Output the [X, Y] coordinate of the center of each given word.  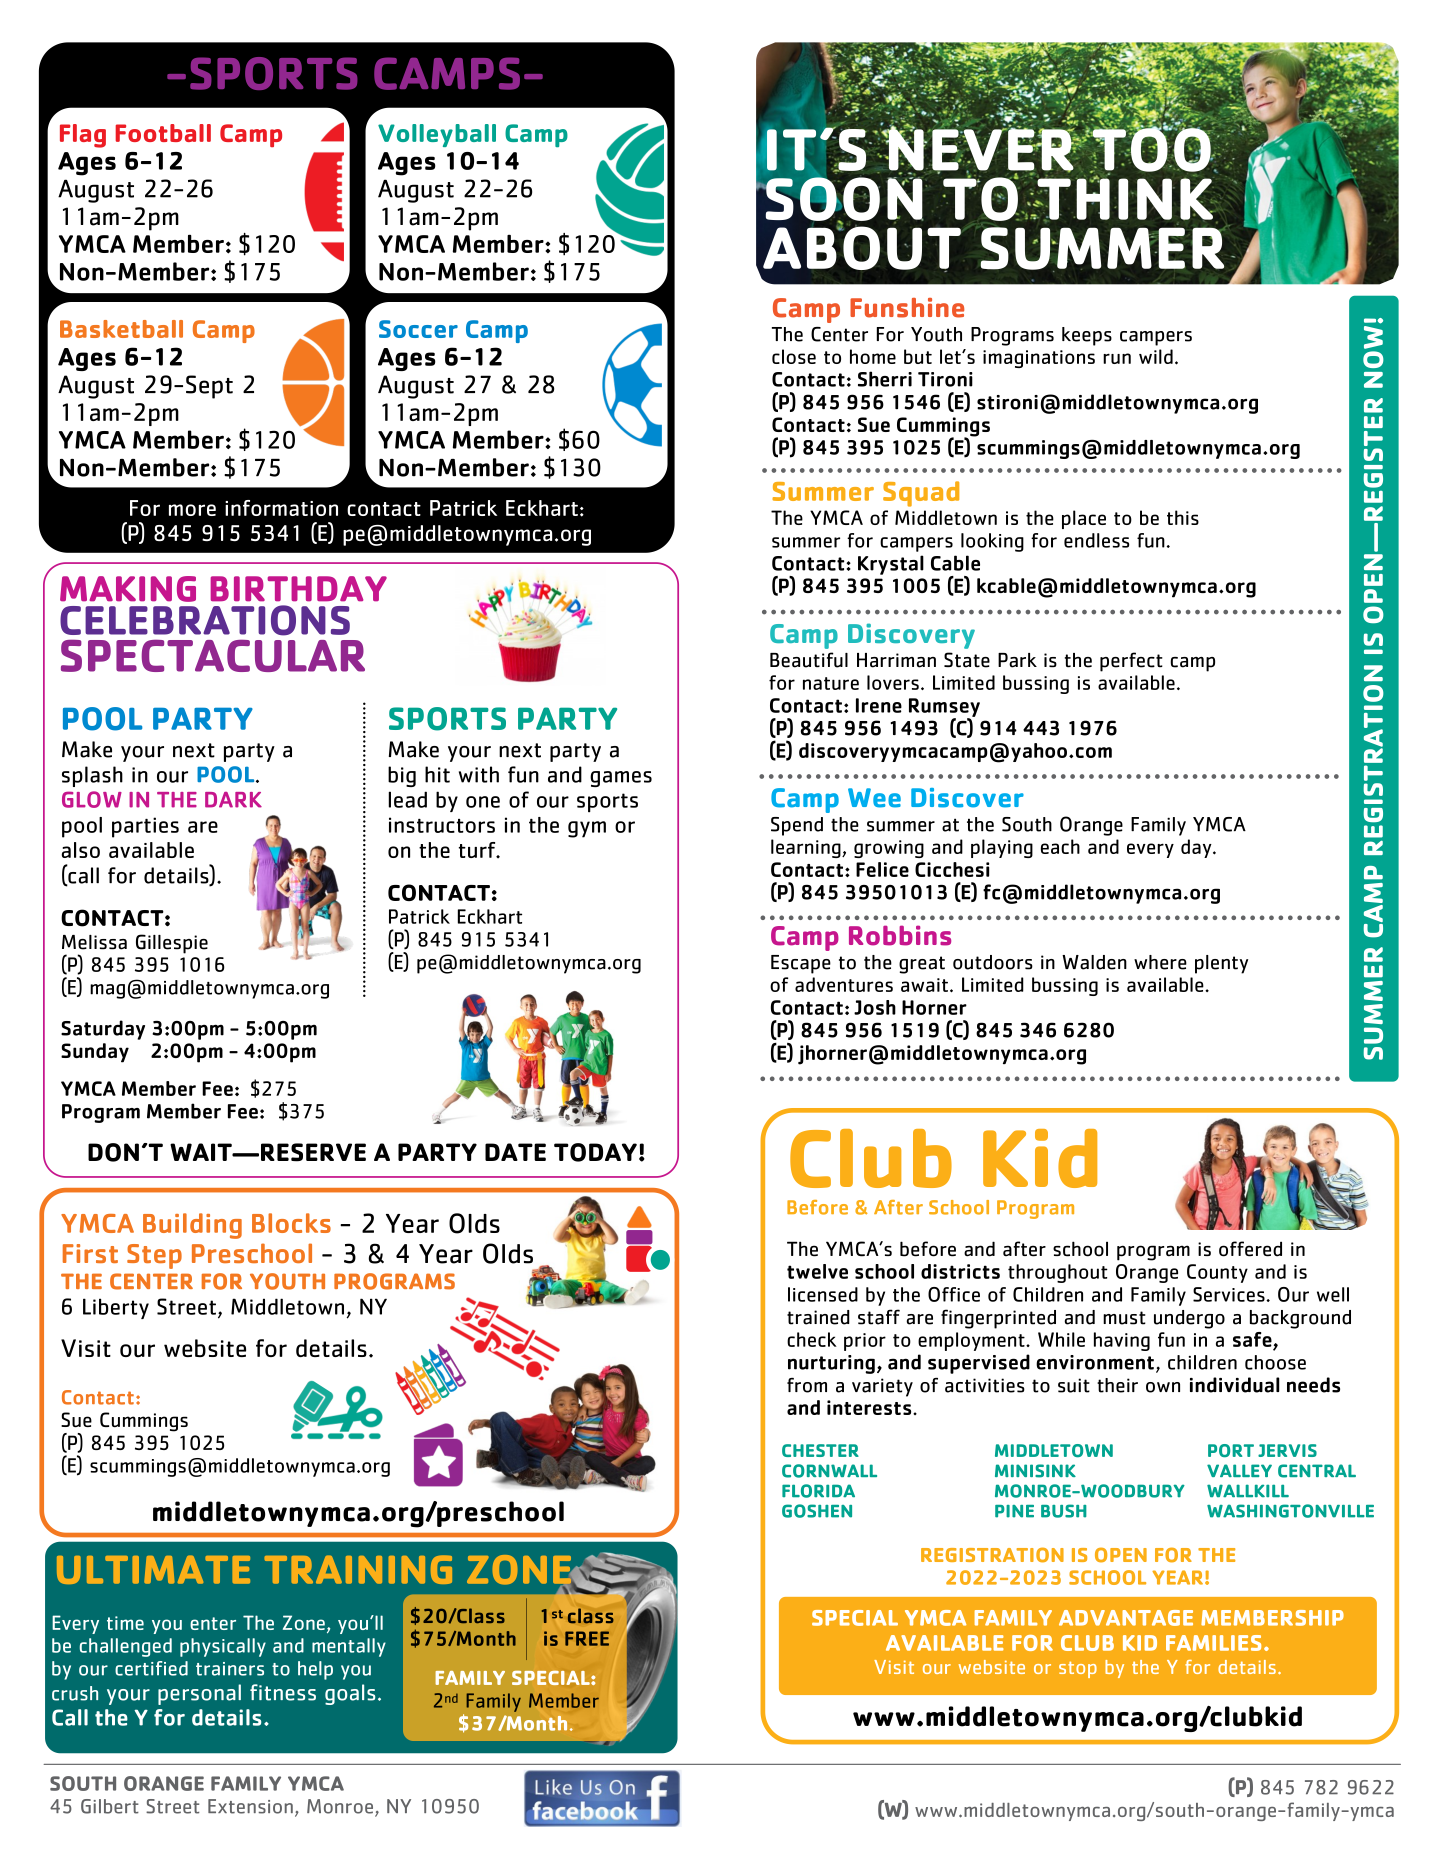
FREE [587, 1638]
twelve [817, 1271]
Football [163, 133]
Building [192, 1226]
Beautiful [809, 660]
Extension [250, 1806]
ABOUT [862, 248]
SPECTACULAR [213, 655]
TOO [1151, 149]
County [1217, 1273]
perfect [1131, 662]
